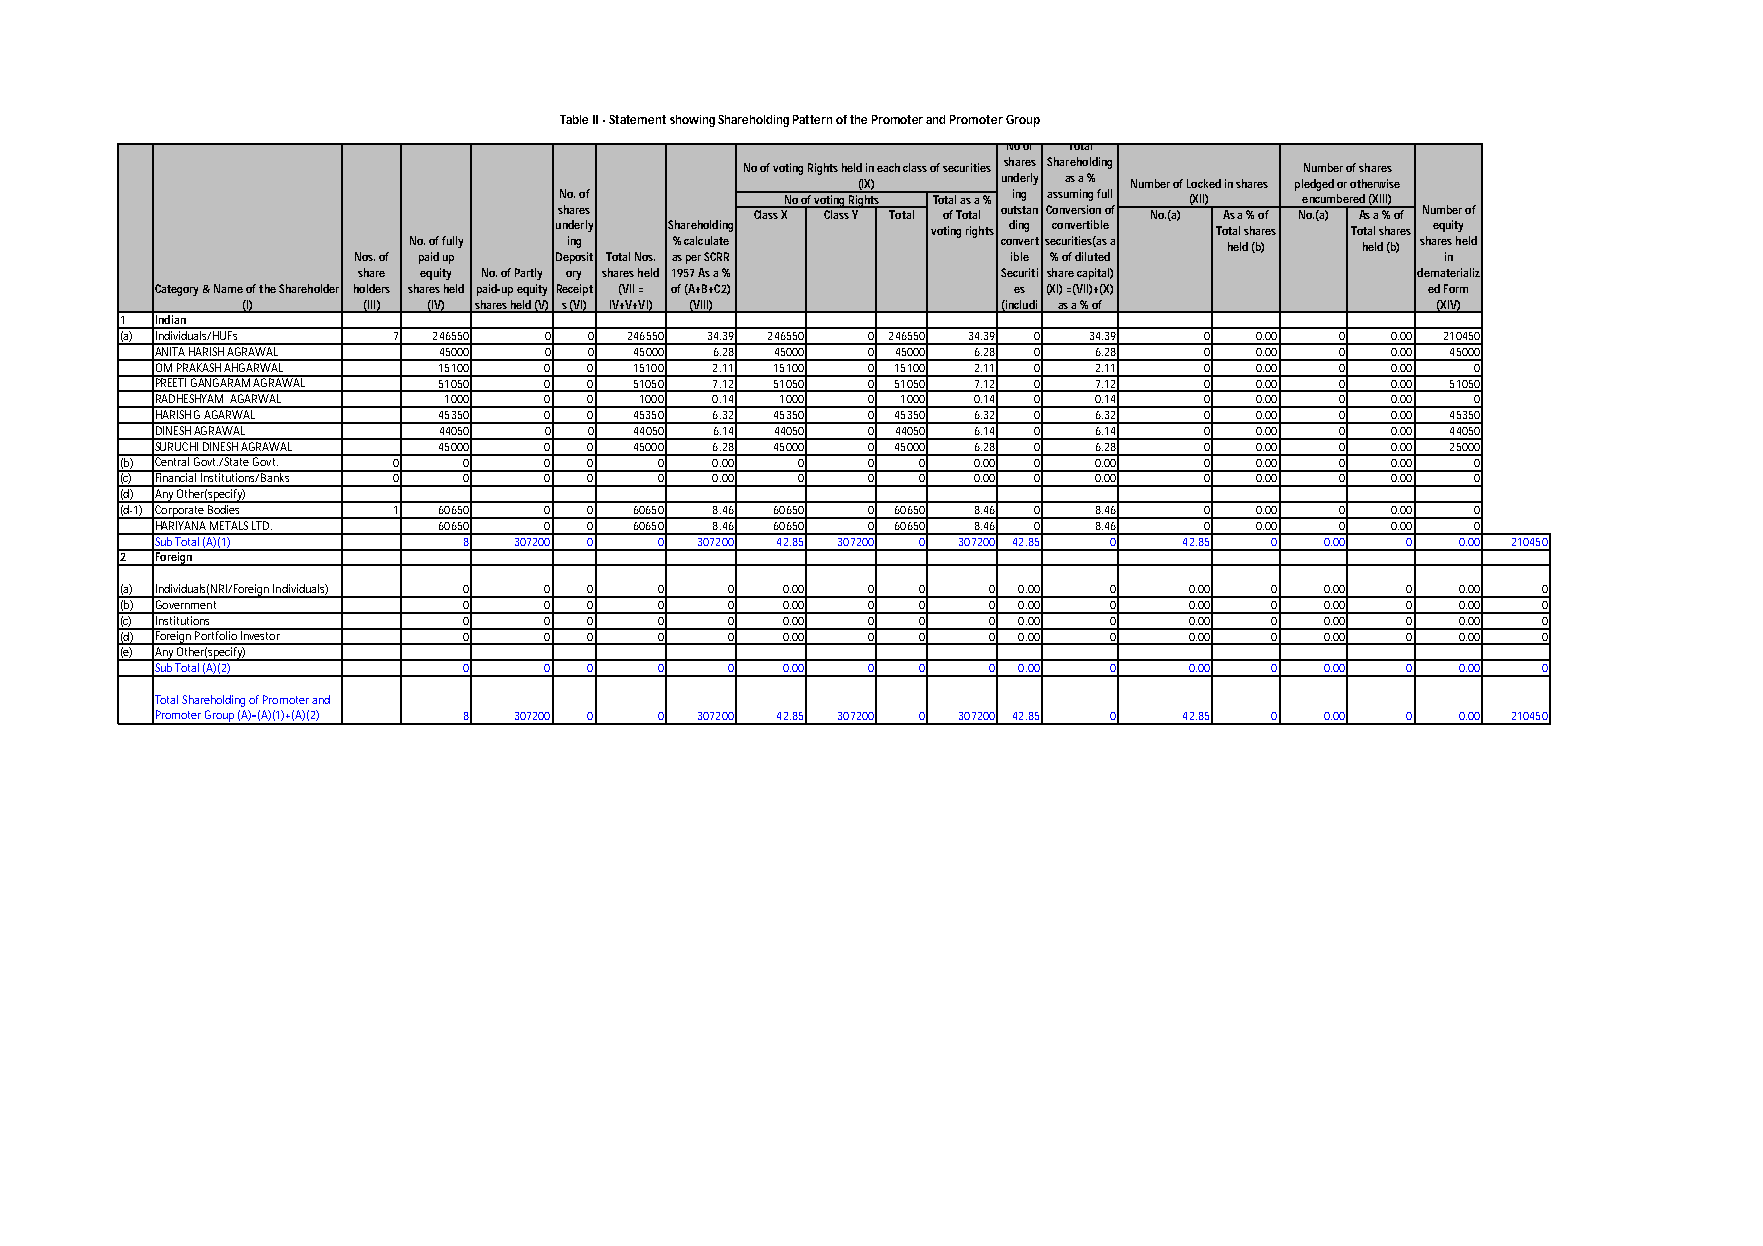  What do you see at coordinates (1204, 183) in the page?
I see `Locked` at bounding box center [1204, 183].
